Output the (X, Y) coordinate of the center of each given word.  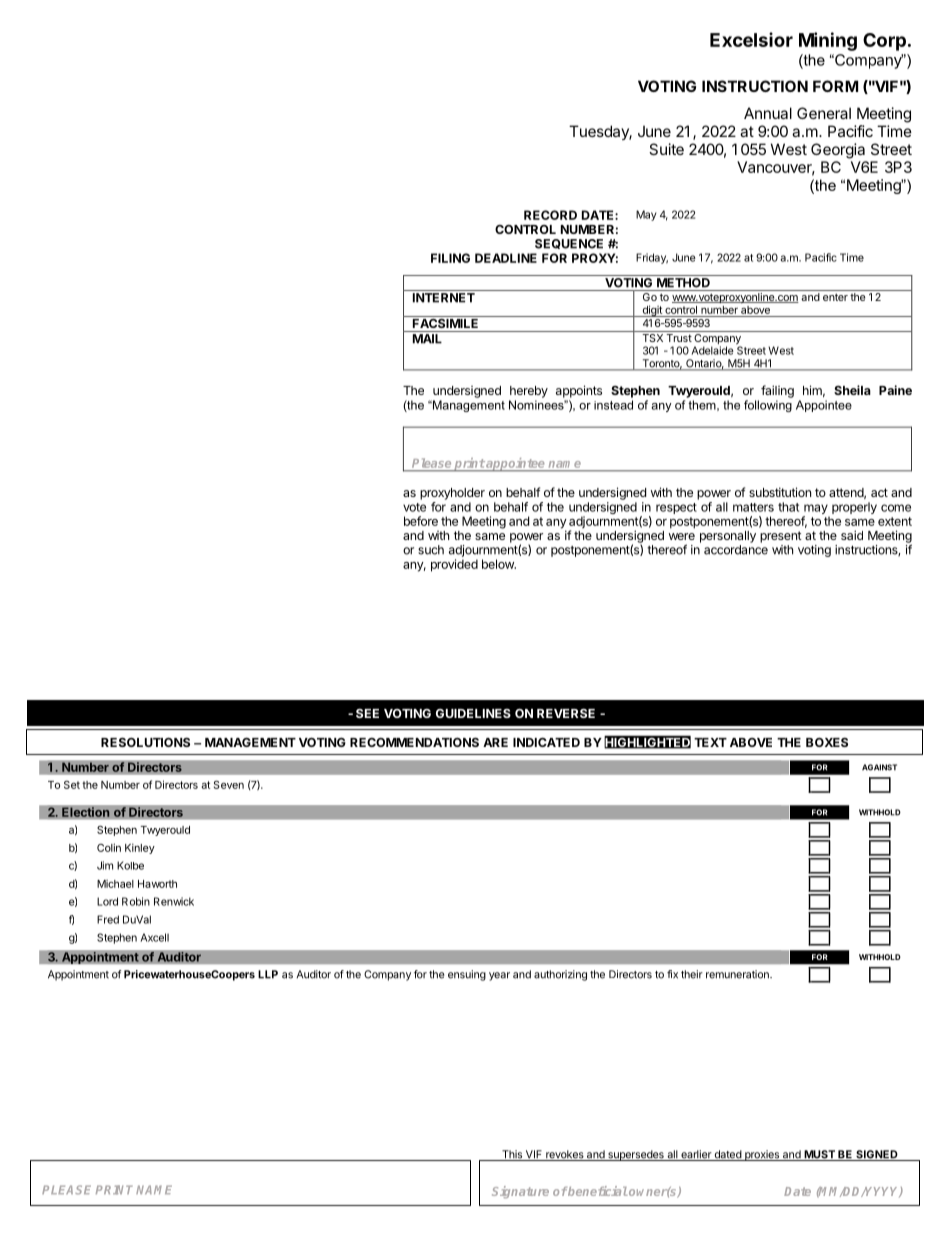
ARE (495, 742)
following (768, 406)
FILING (450, 258)
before (421, 521)
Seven (229, 784)
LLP (268, 974)
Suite (666, 149)
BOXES (827, 742)
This (512, 1155)
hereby (529, 392)
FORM (835, 86)
